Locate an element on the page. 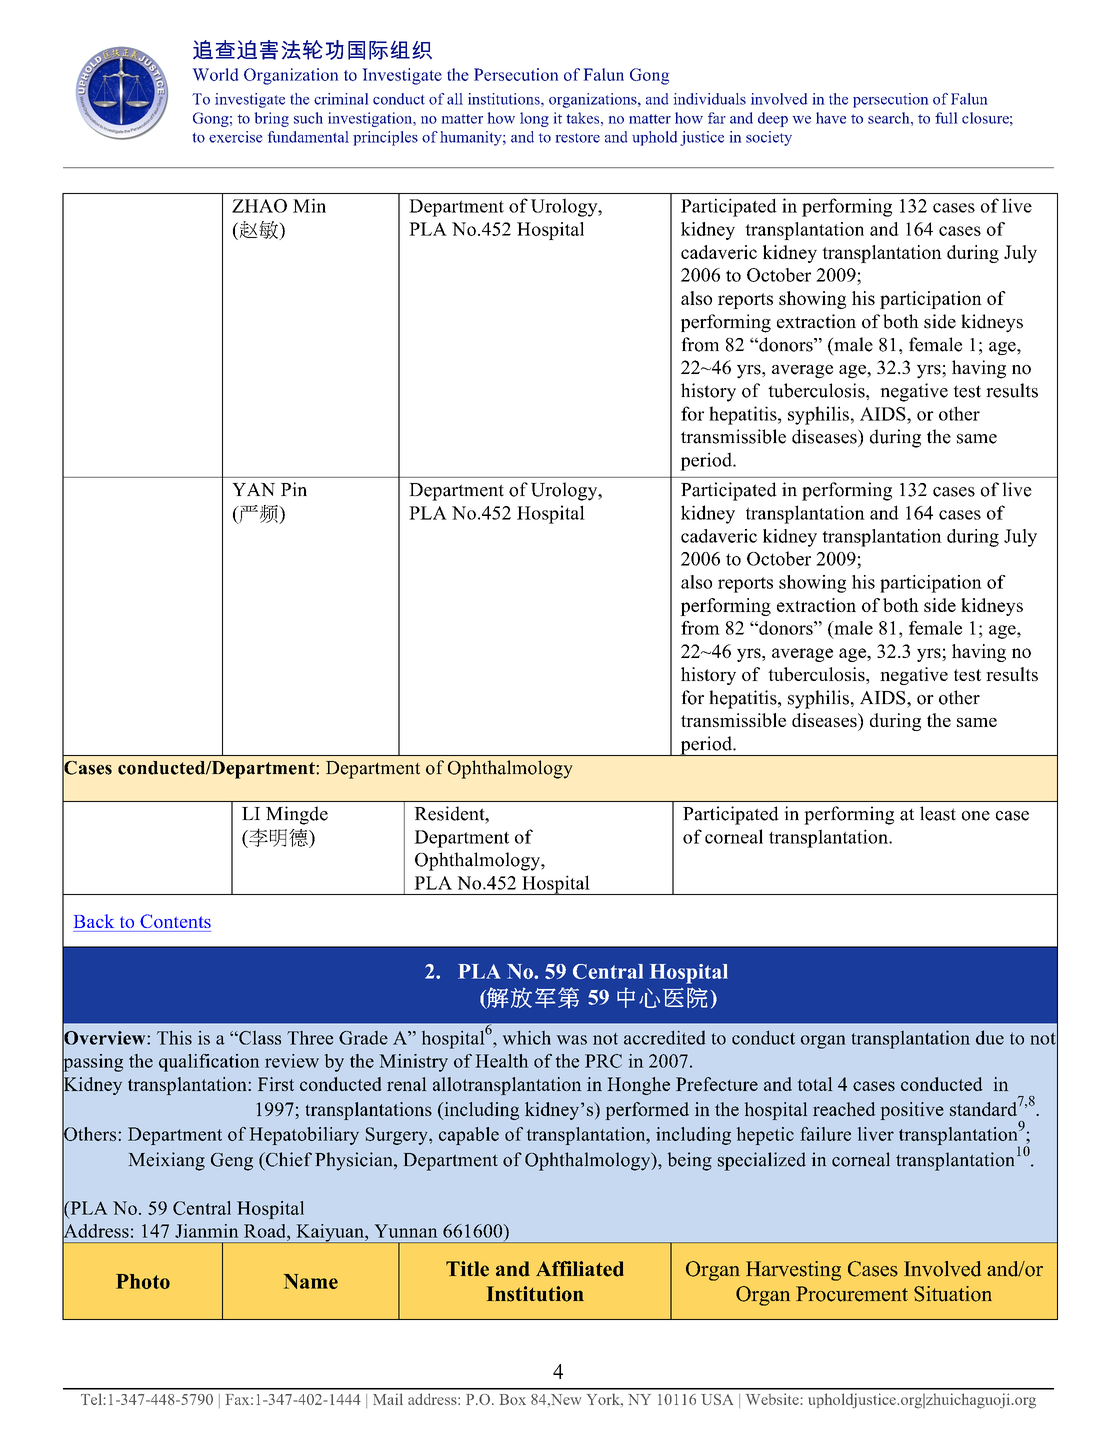 The height and width of the image is (1445, 1117). Contents is located at coordinates (175, 921).
